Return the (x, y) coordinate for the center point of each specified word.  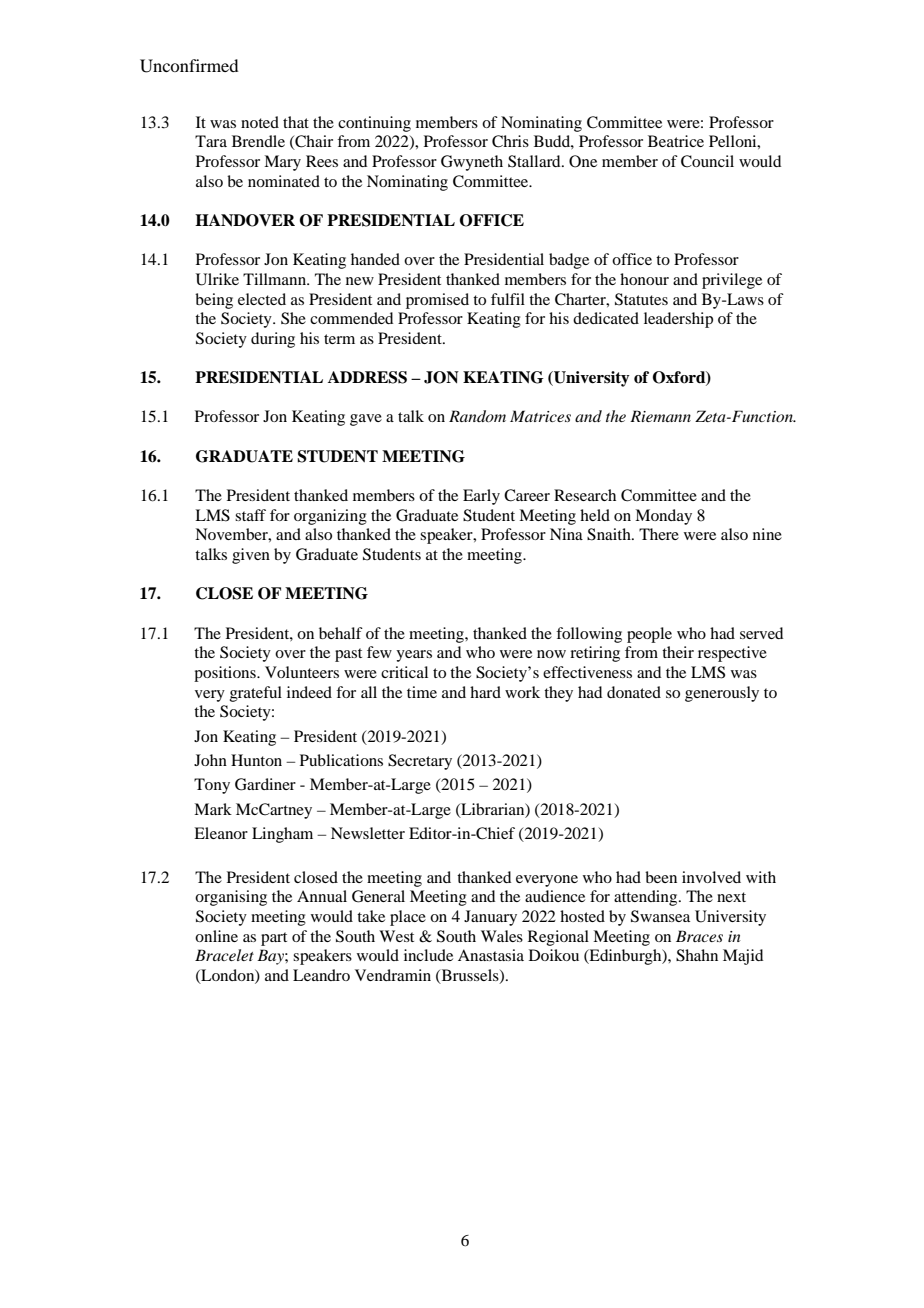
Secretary (420, 762)
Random (477, 416)
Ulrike (217, 279)
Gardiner (265, 784)
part (274, 939)
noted (260, 122)
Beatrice (676, 141)
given (251, 556)
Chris (510, 141)
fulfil (508, 299)
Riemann (660, 416)
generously (722, 694)
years (414, 656)
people (649, 635)
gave (366, 420)
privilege (732, 281)
